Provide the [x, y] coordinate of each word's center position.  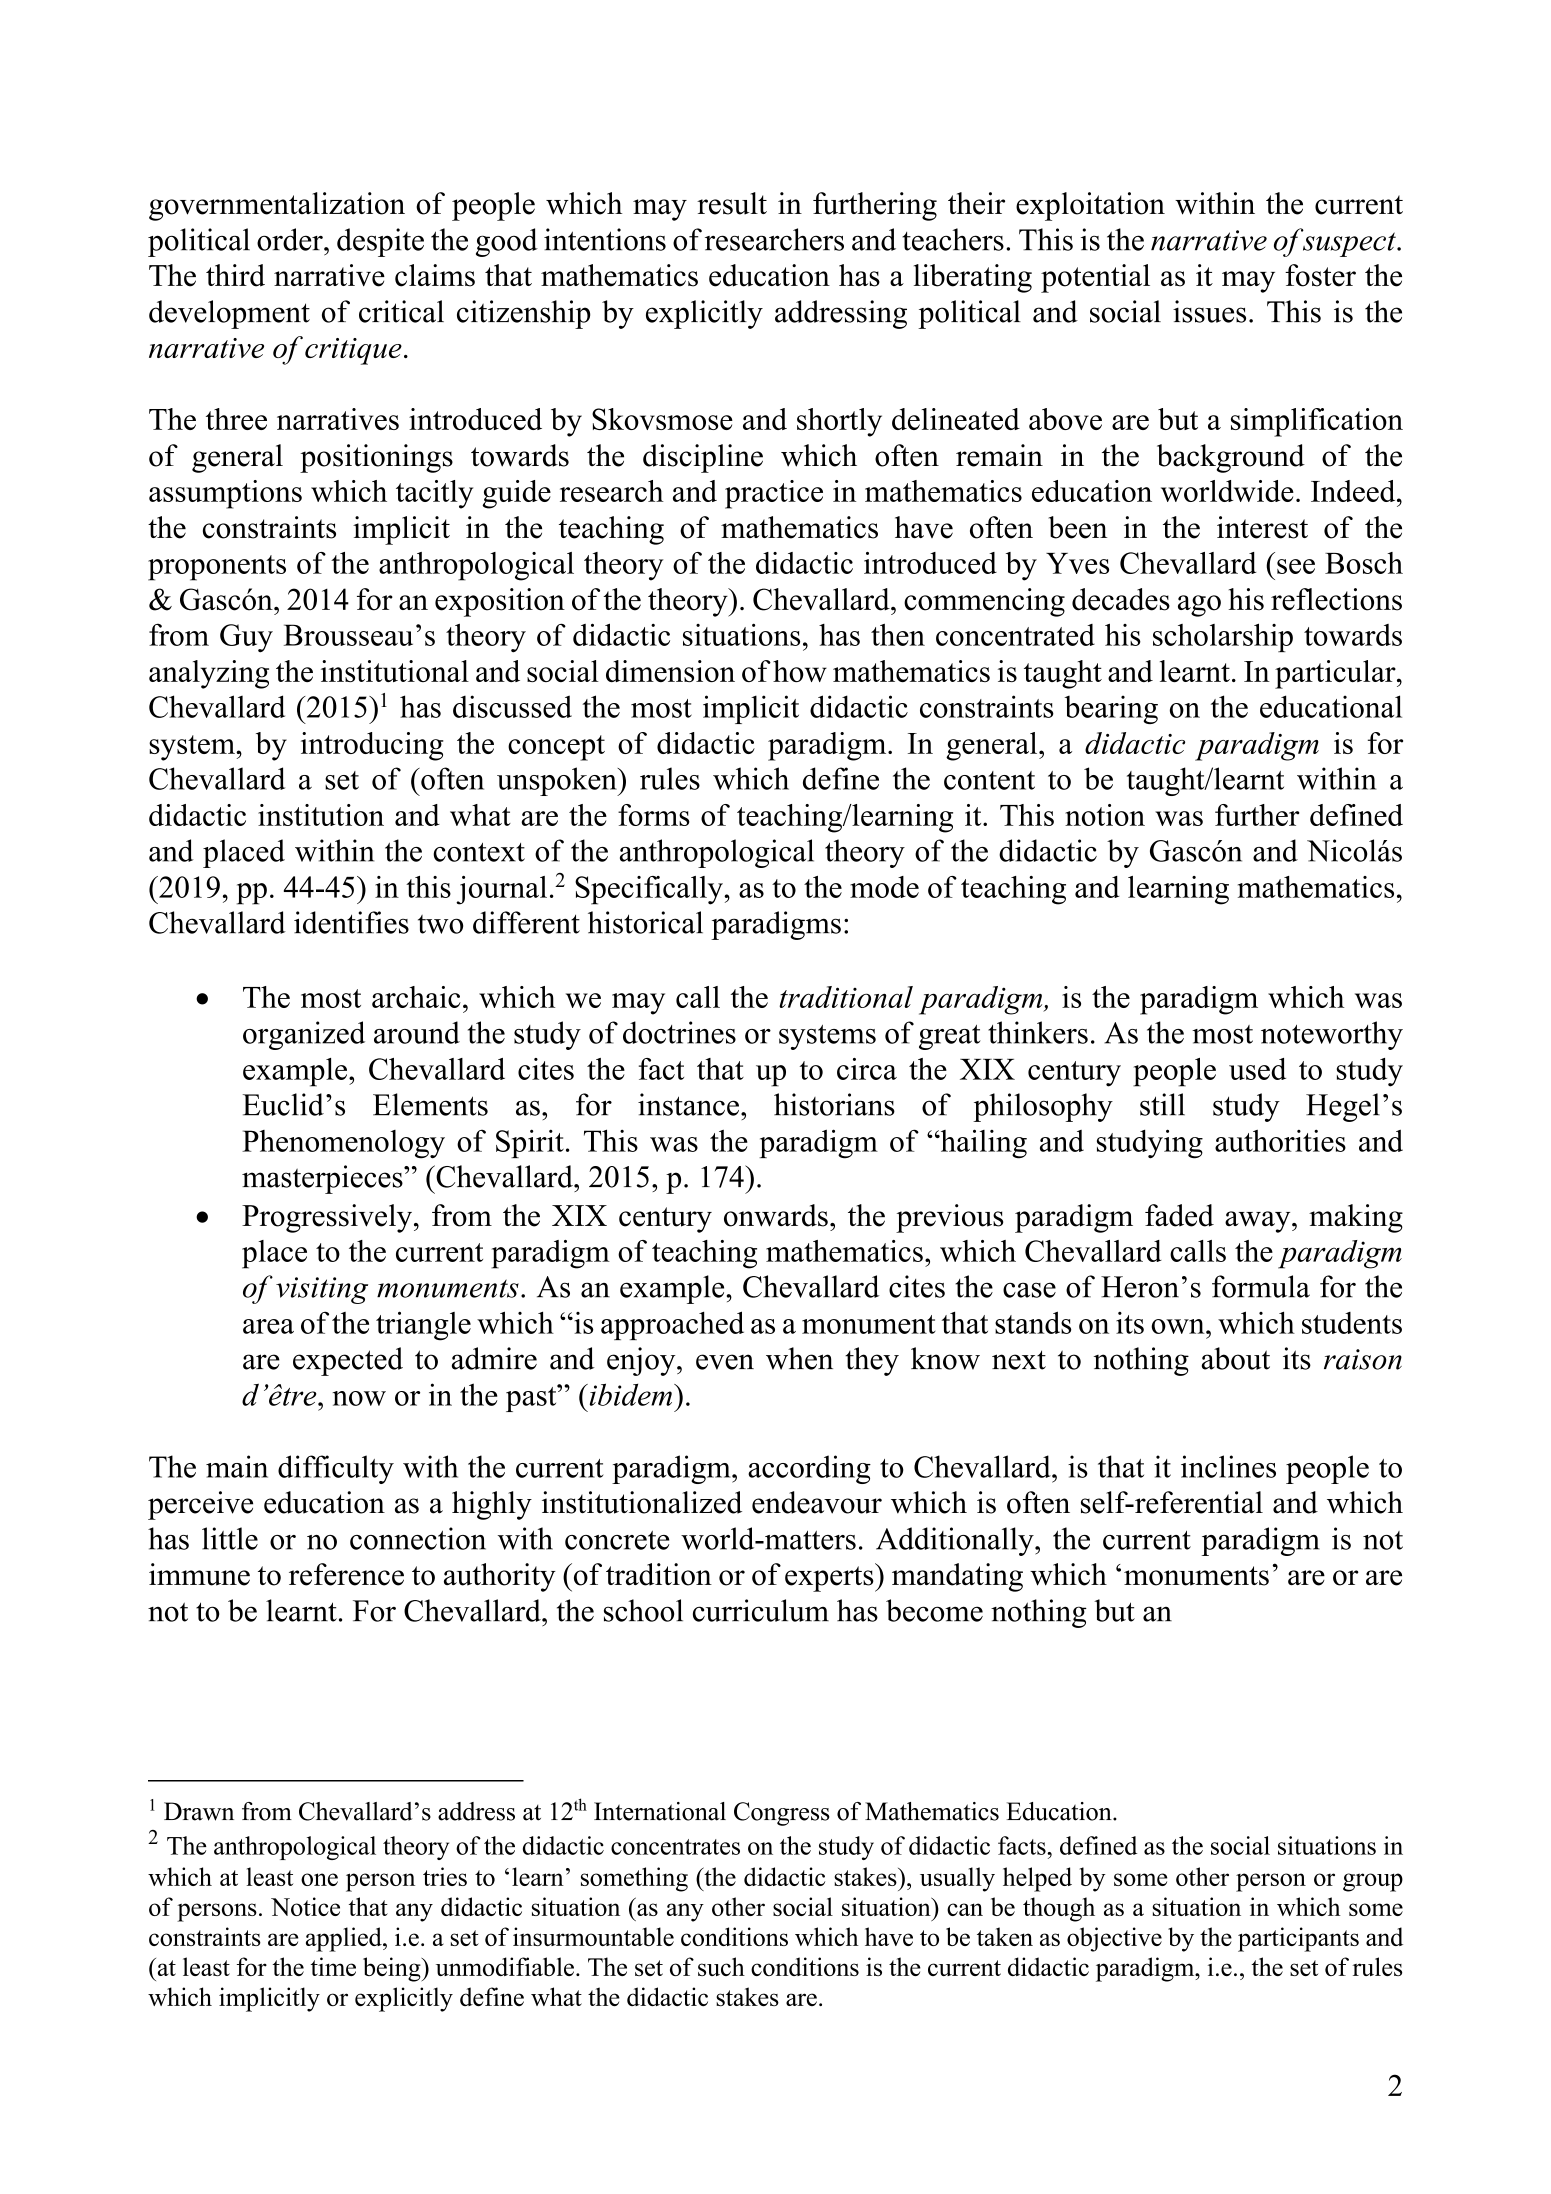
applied [345, 1939]
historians [834, 1104]
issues [1209, 311]
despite [380, 242]
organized [304, 1035]
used [1257, 1069]
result [732, 203]
